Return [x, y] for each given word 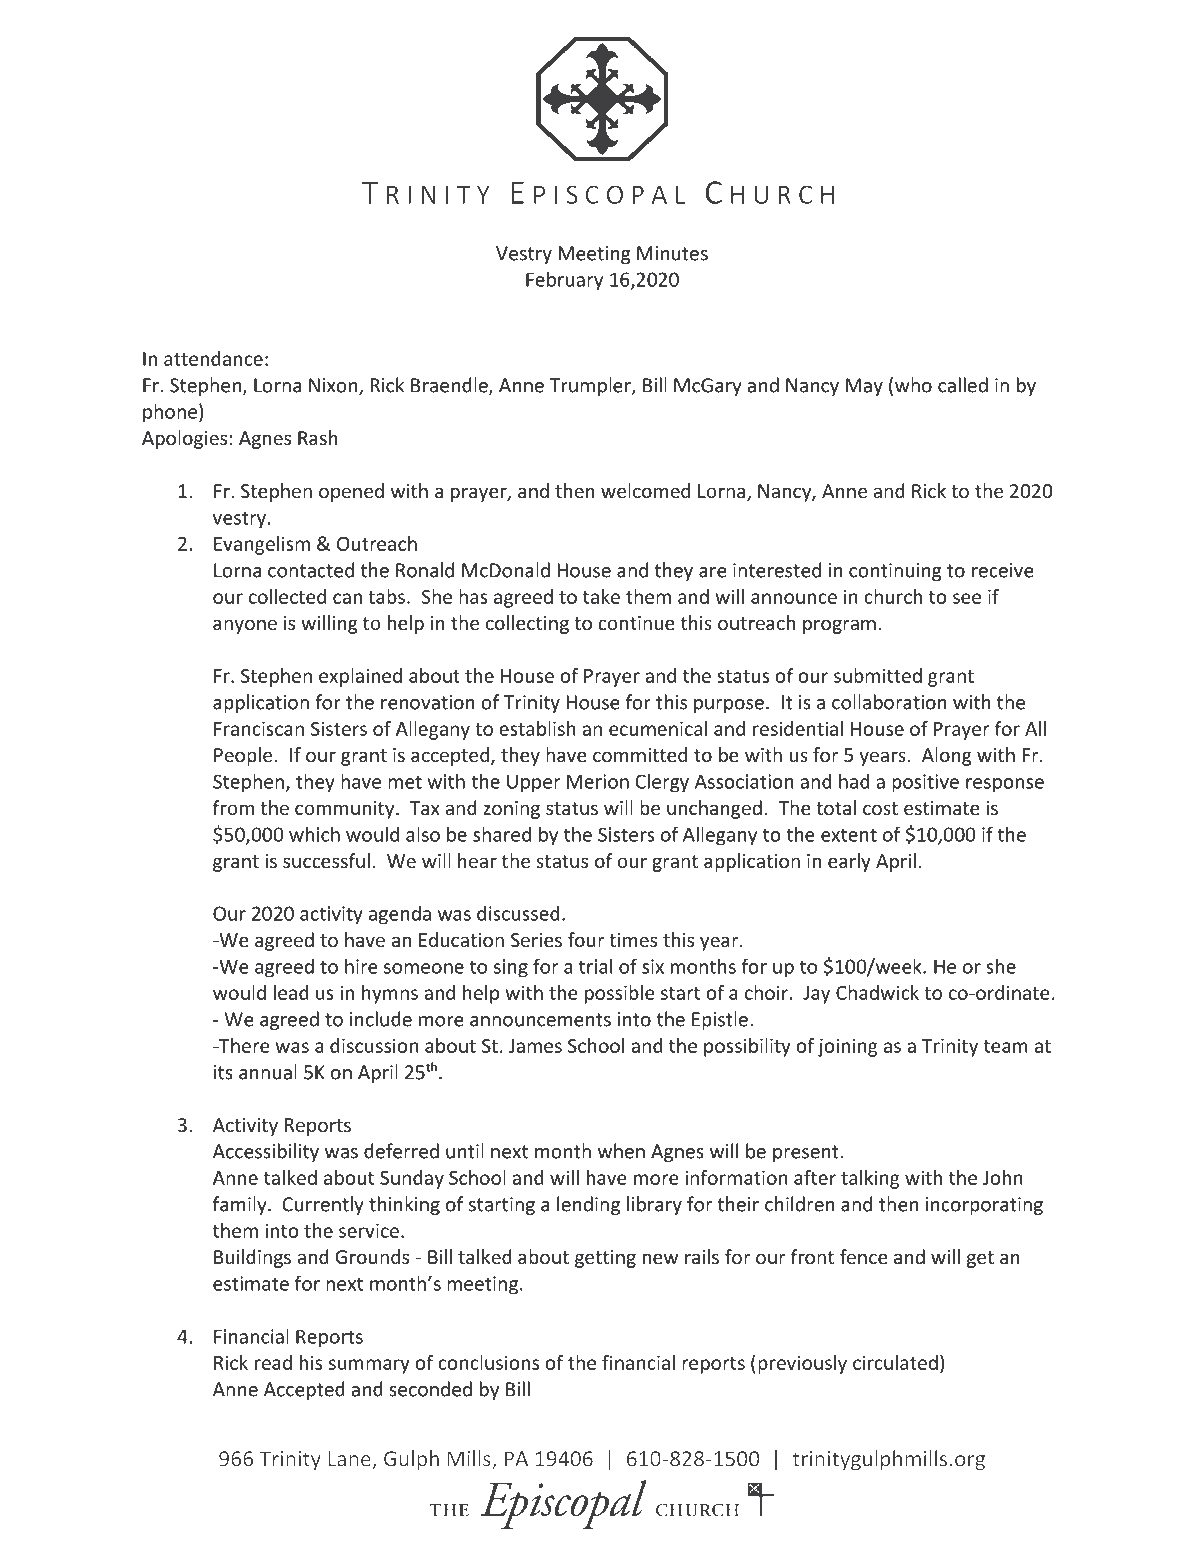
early [849, 862]
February [564, 281]
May [864, 387]
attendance [213, 358]
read [273, 1362]
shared [502, 834]
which [314, 834]
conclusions [488, 1362]
